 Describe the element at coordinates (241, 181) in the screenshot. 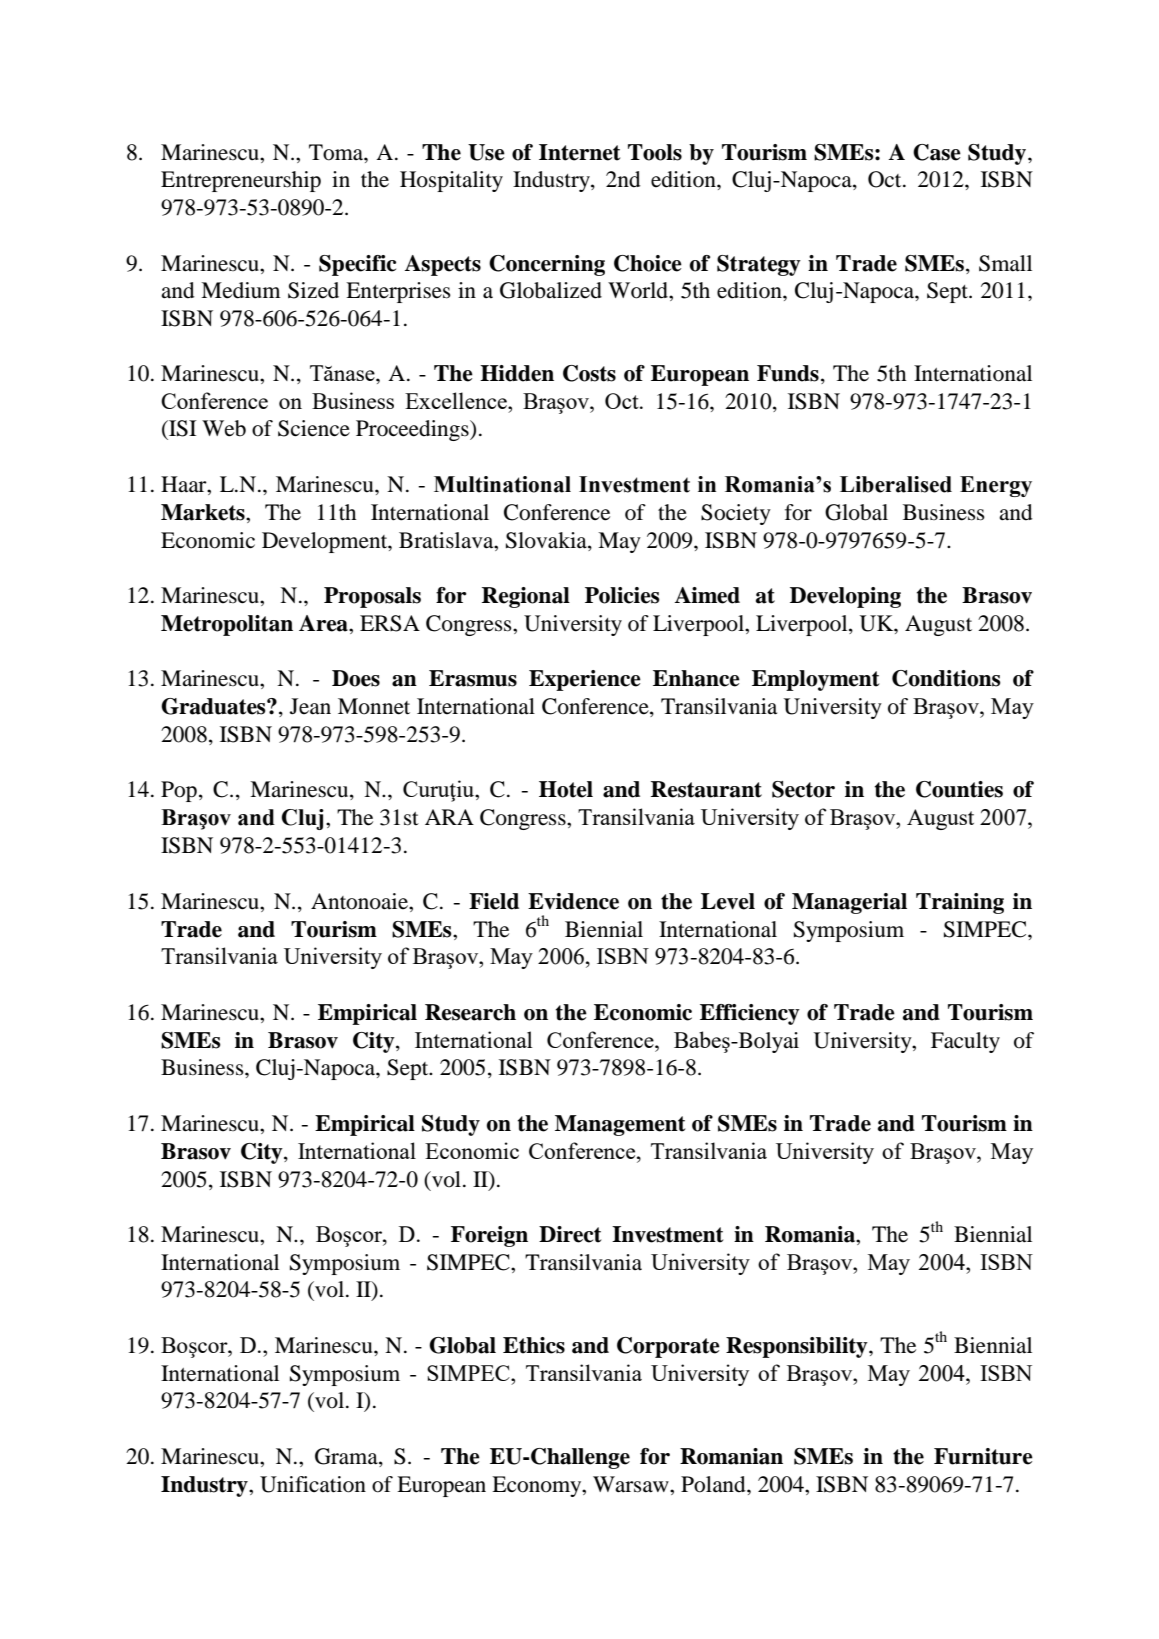

I see `Entrepreneurship` at that location.
